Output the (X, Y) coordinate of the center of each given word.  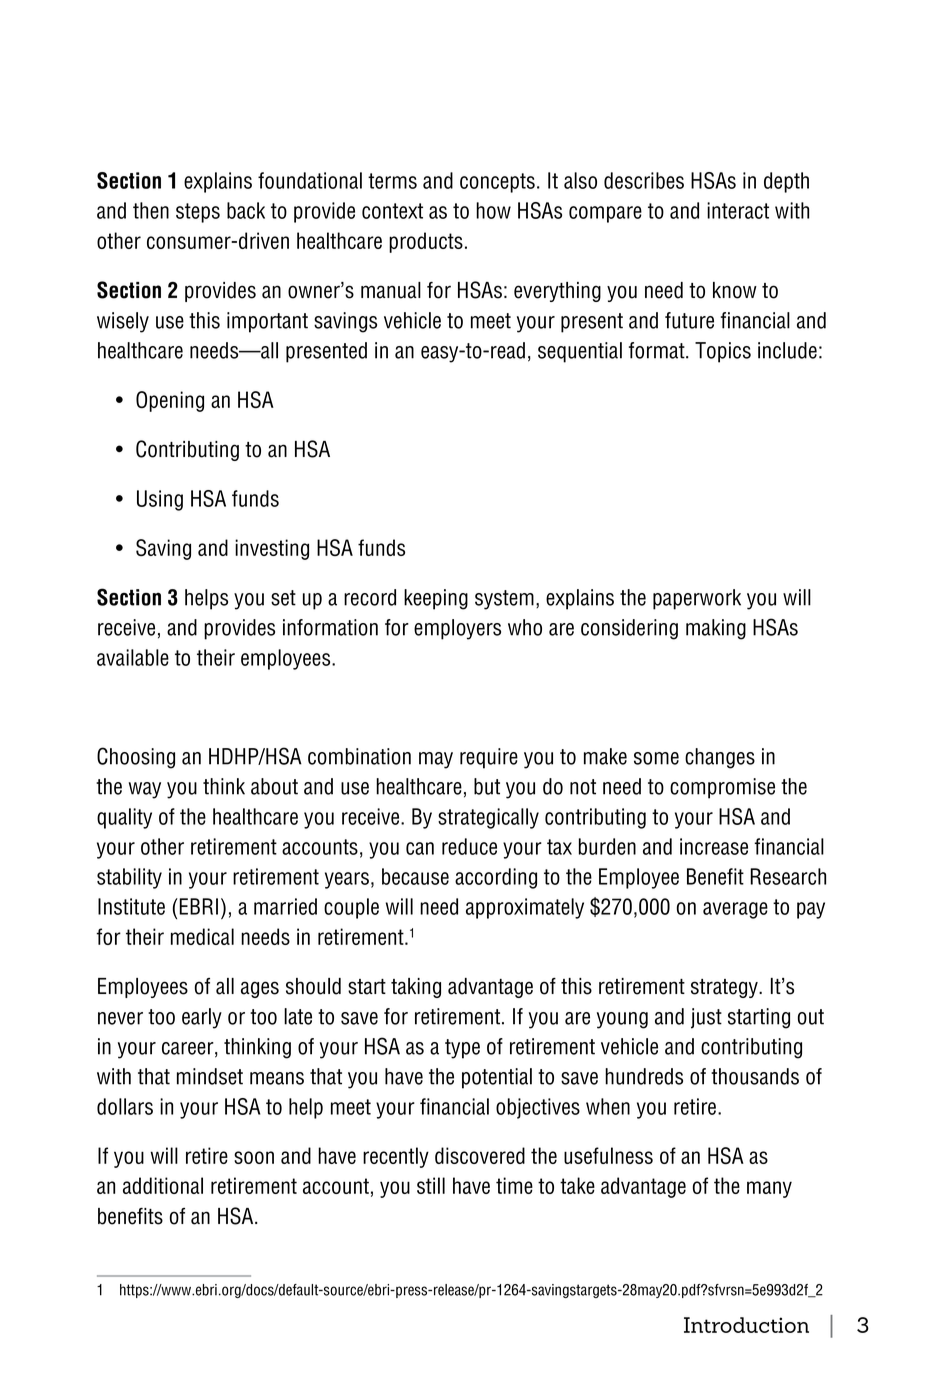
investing (272, 549)
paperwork (697, 599)
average (735, 910)
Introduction (746, 1325)
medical (202, 936)
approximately (525, 908)
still (431, 1185)
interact (738, 210)
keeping (436, 599)
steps (198, 213)
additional (163, 1185)
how (493, 210)
